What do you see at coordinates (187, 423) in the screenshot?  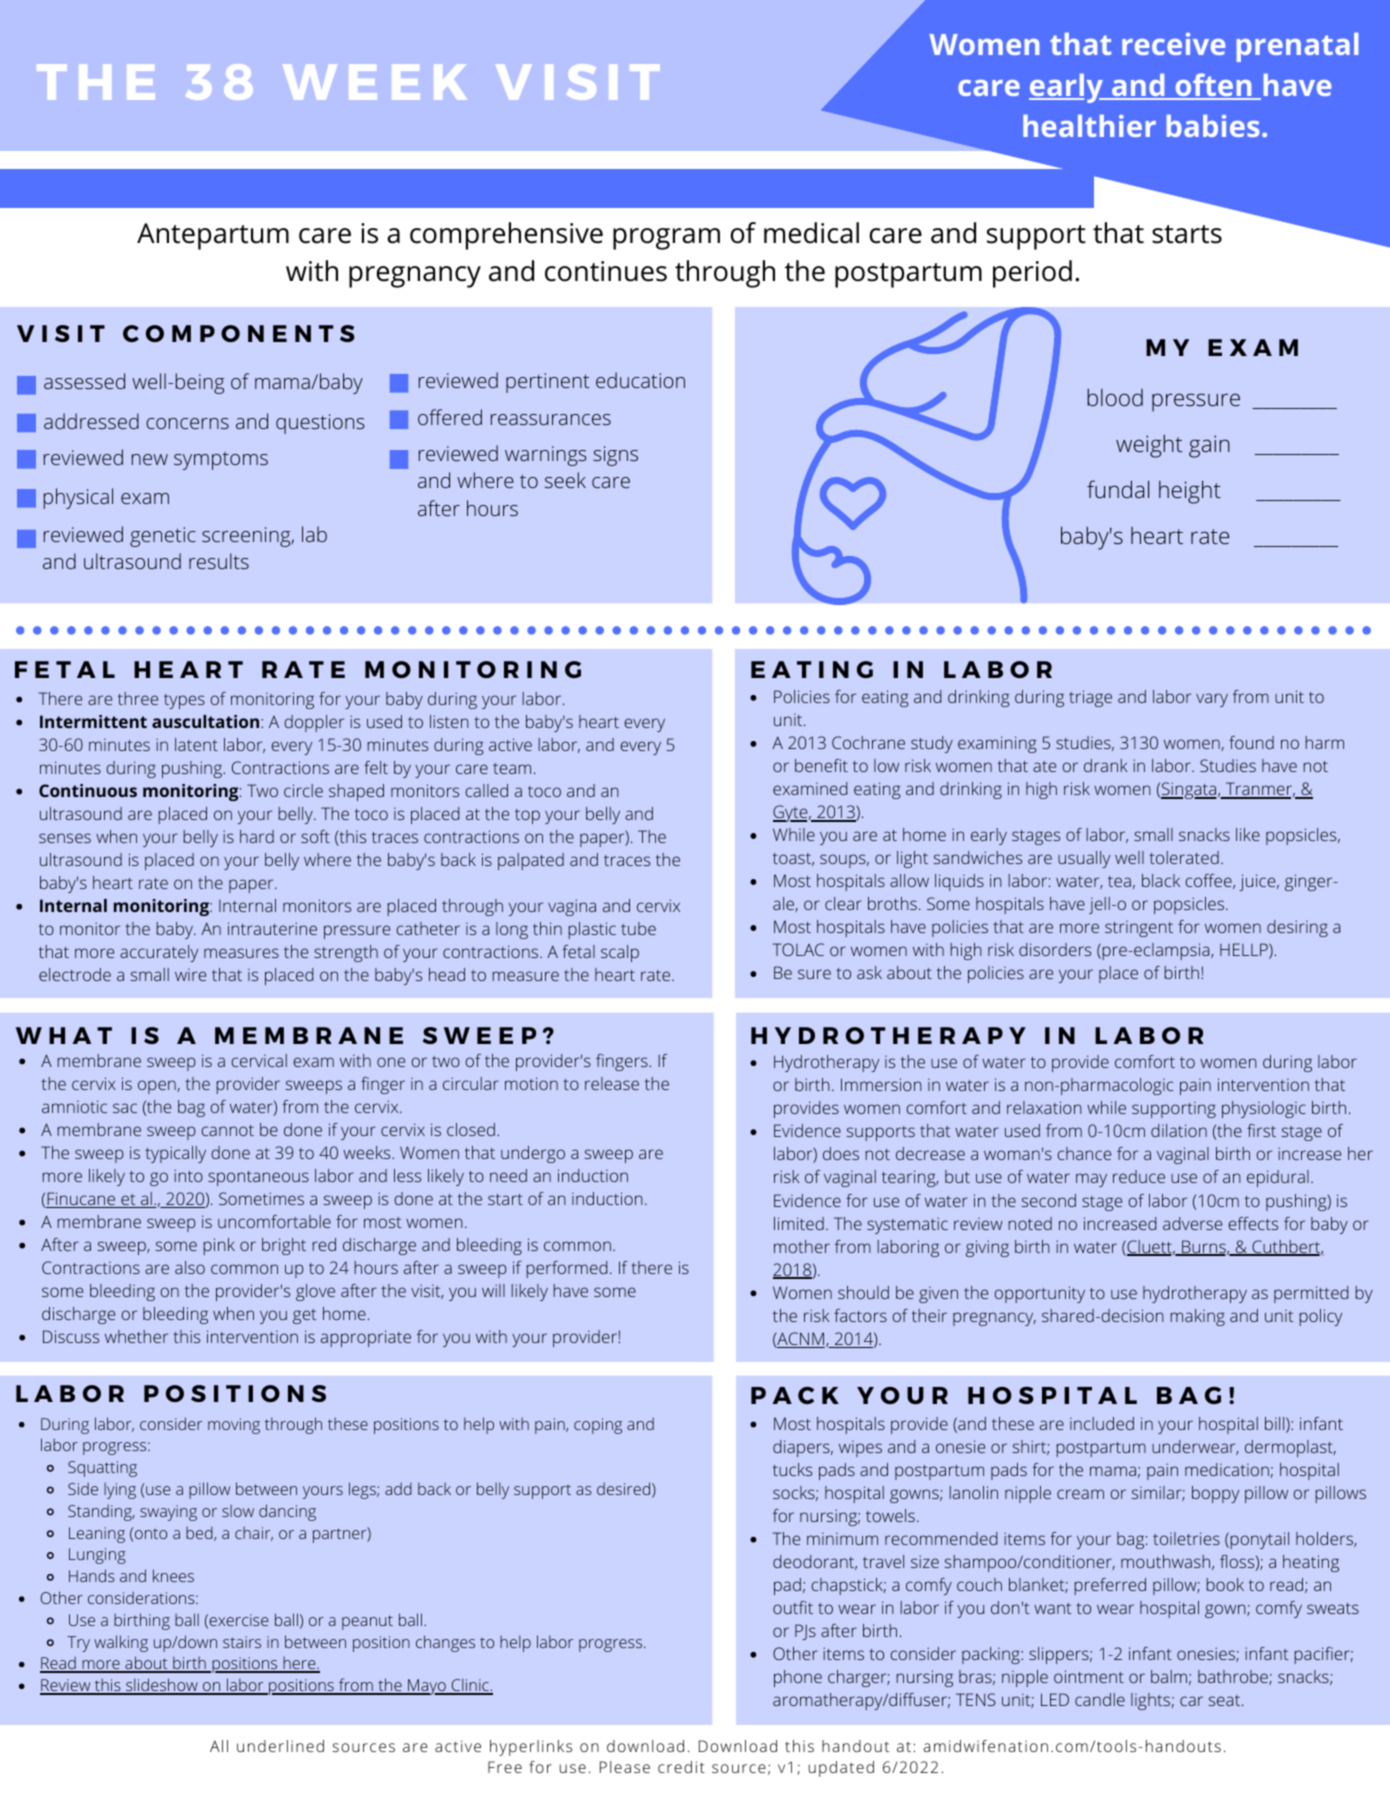 I see `concerns` at bounding box center [187, 423].
